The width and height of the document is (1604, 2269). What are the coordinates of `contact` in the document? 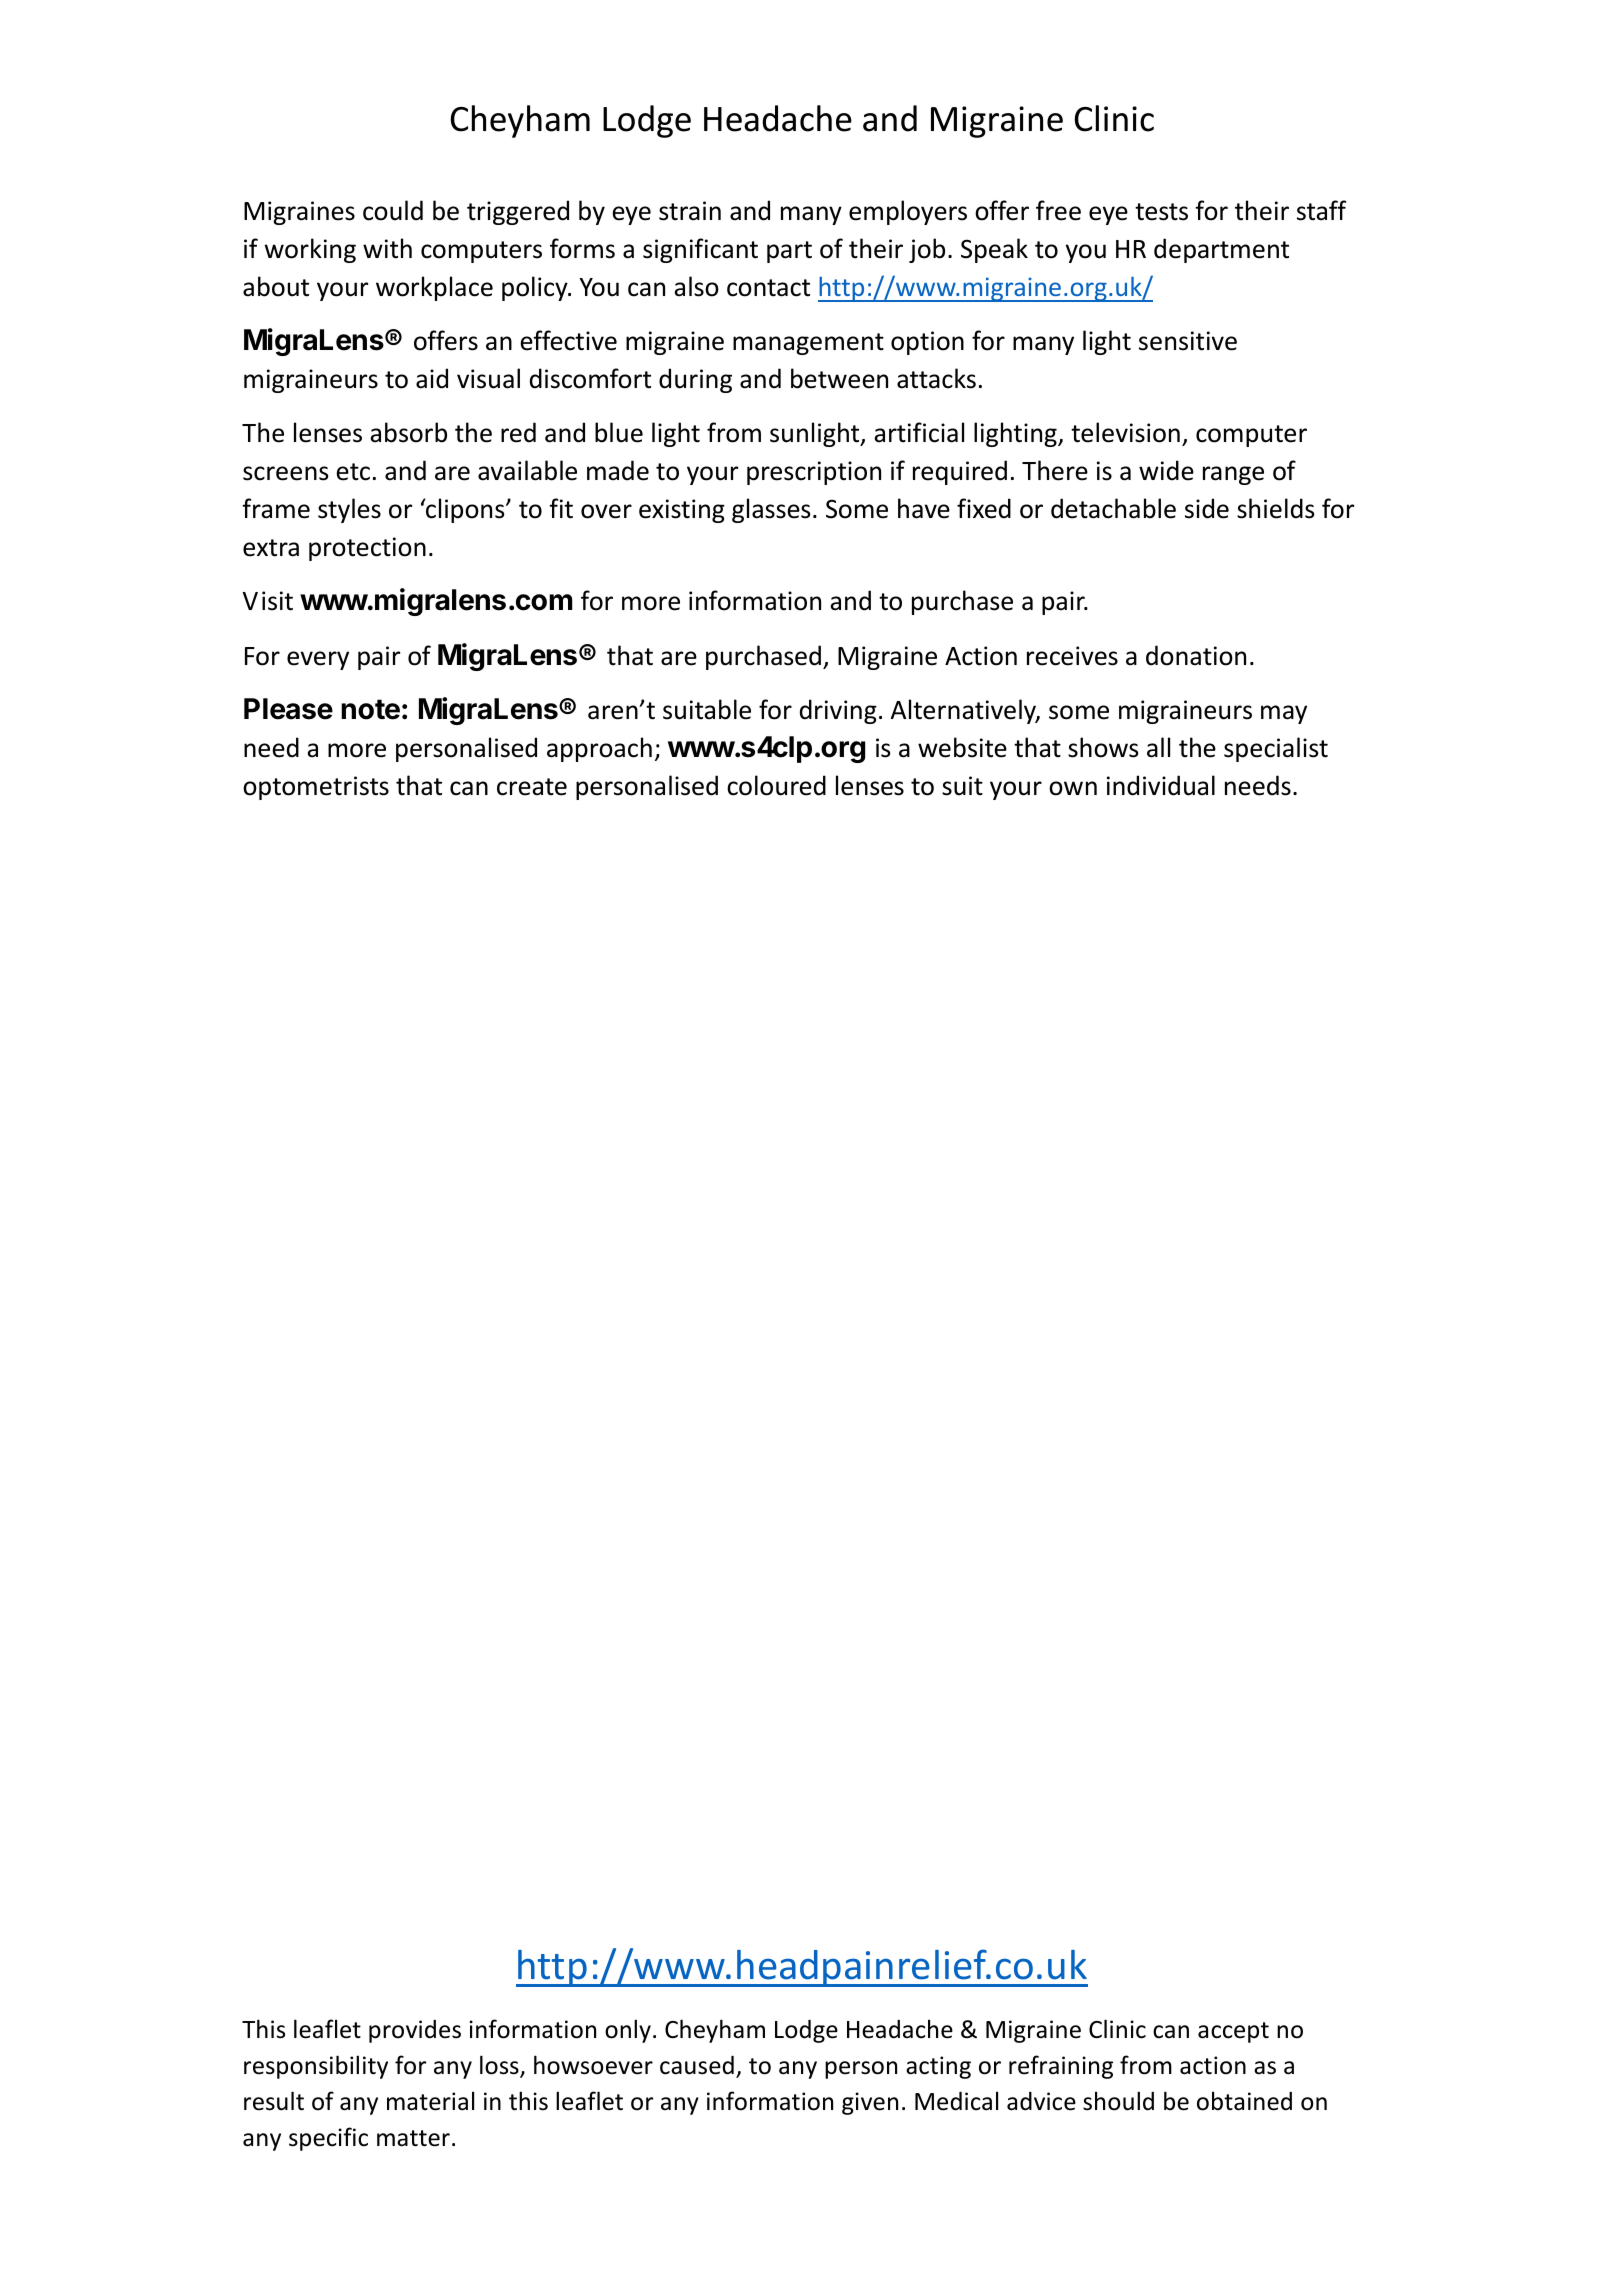 It's located at (768, 288).
